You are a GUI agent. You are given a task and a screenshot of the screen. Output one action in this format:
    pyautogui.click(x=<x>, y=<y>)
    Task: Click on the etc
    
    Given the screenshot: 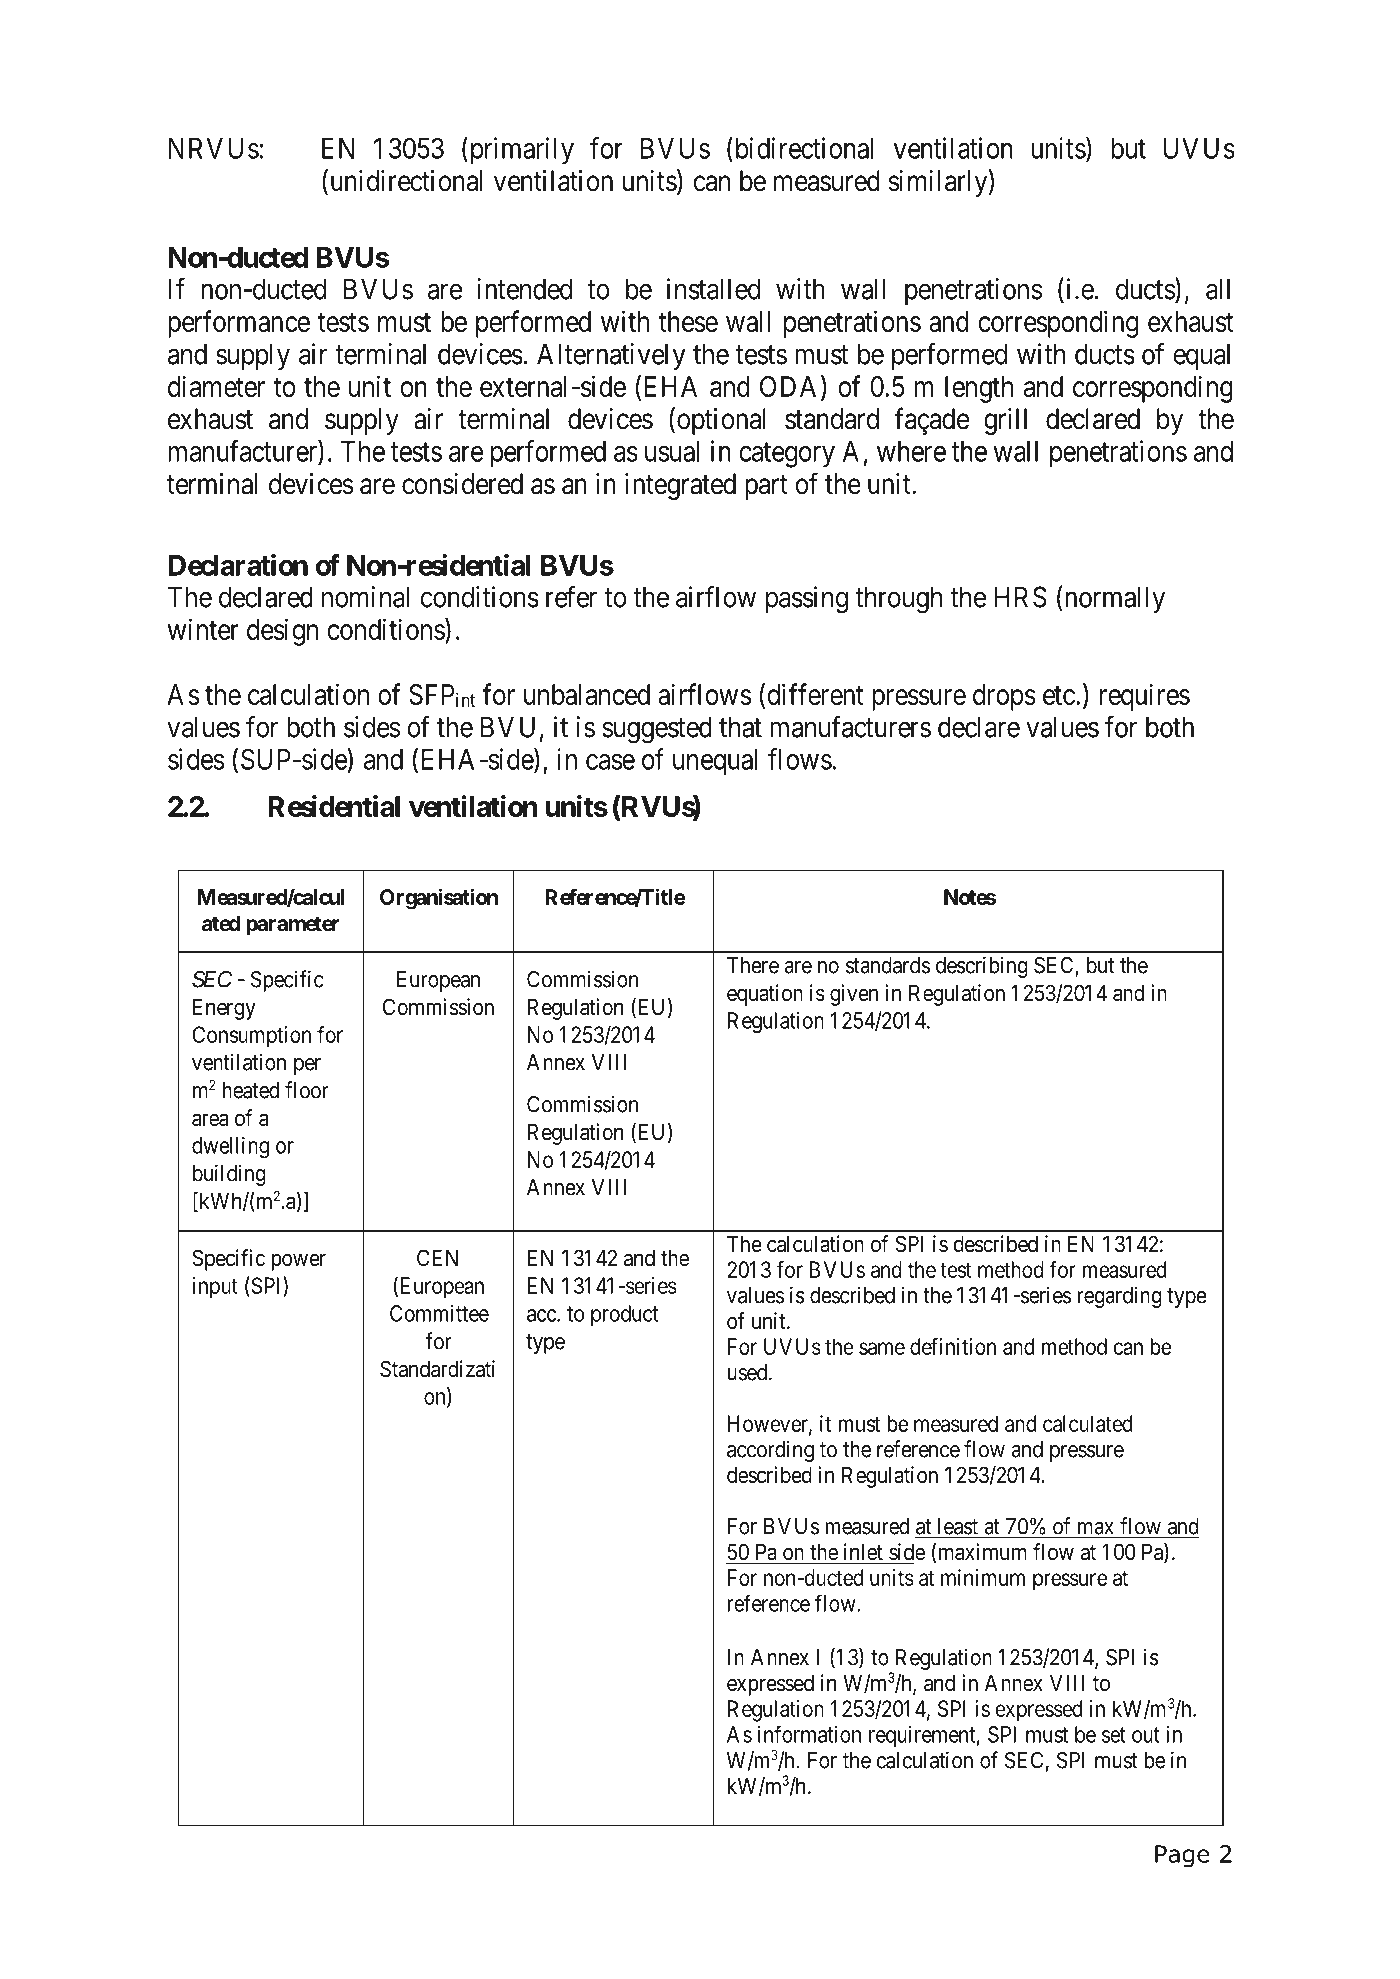 What is the action you would take?
    pyautogui.click(x=1059, y=695)
